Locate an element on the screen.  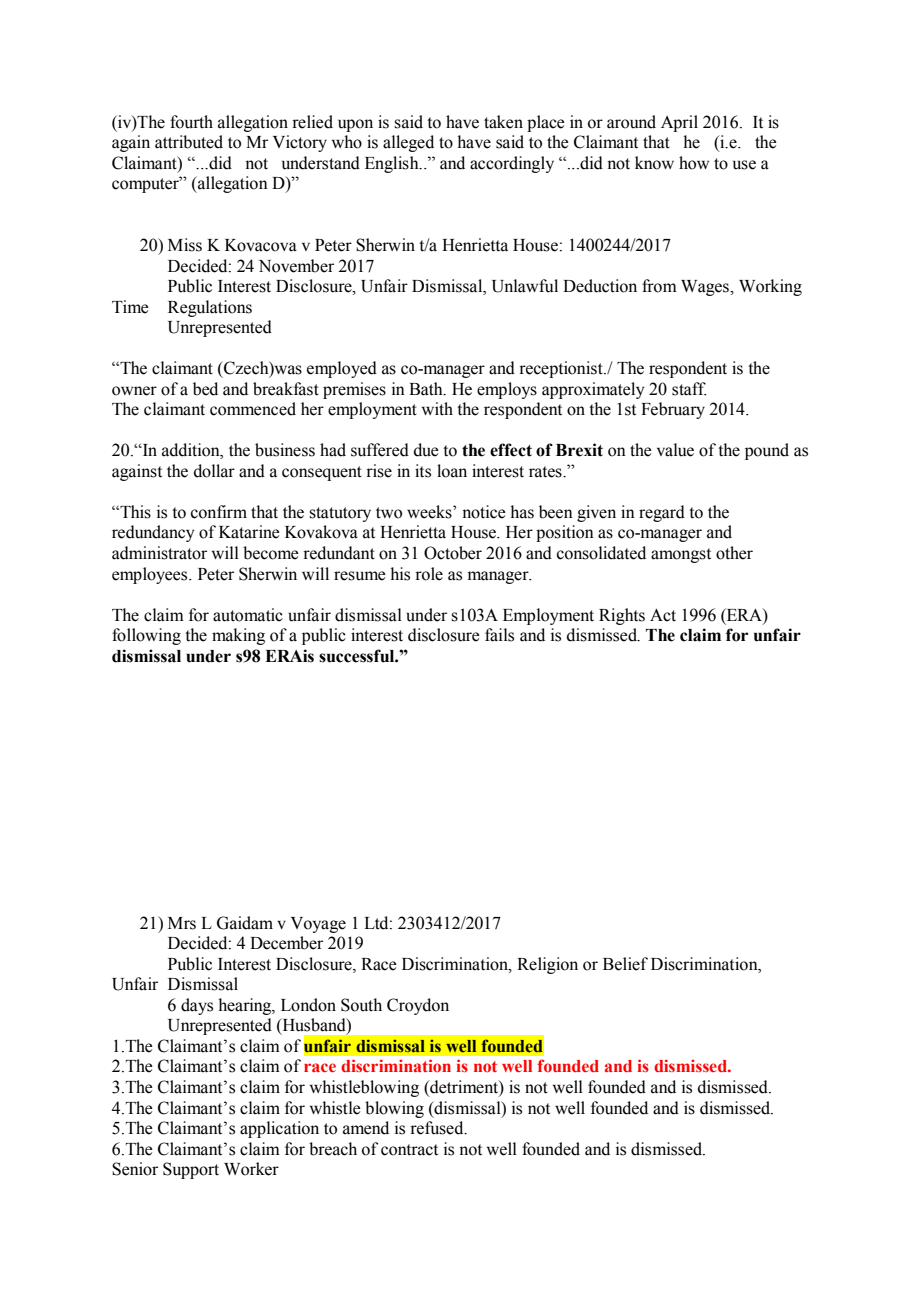
fails is located at coordinates (499, 635).
